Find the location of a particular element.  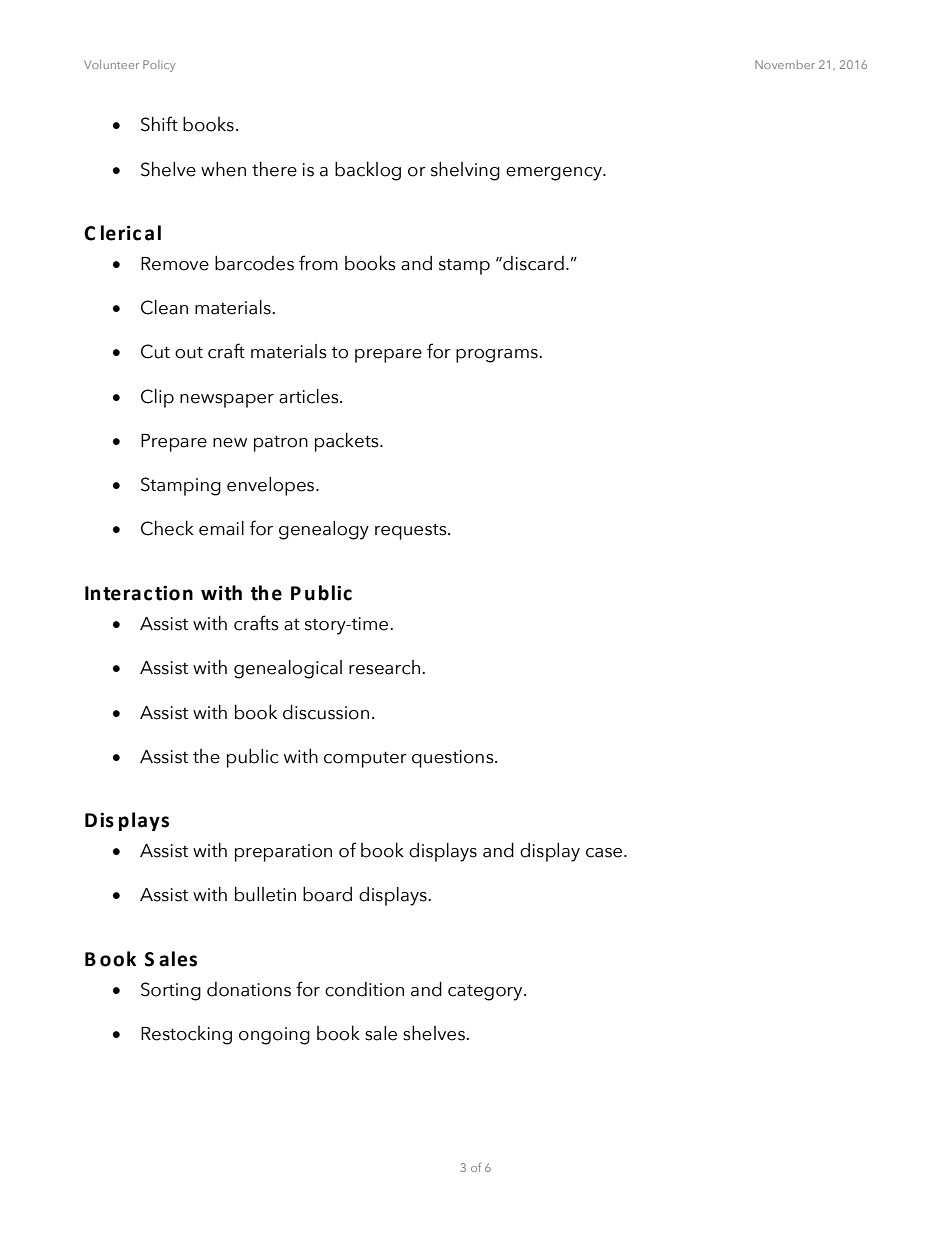

Sorting is located at coordinates (171, 991).
